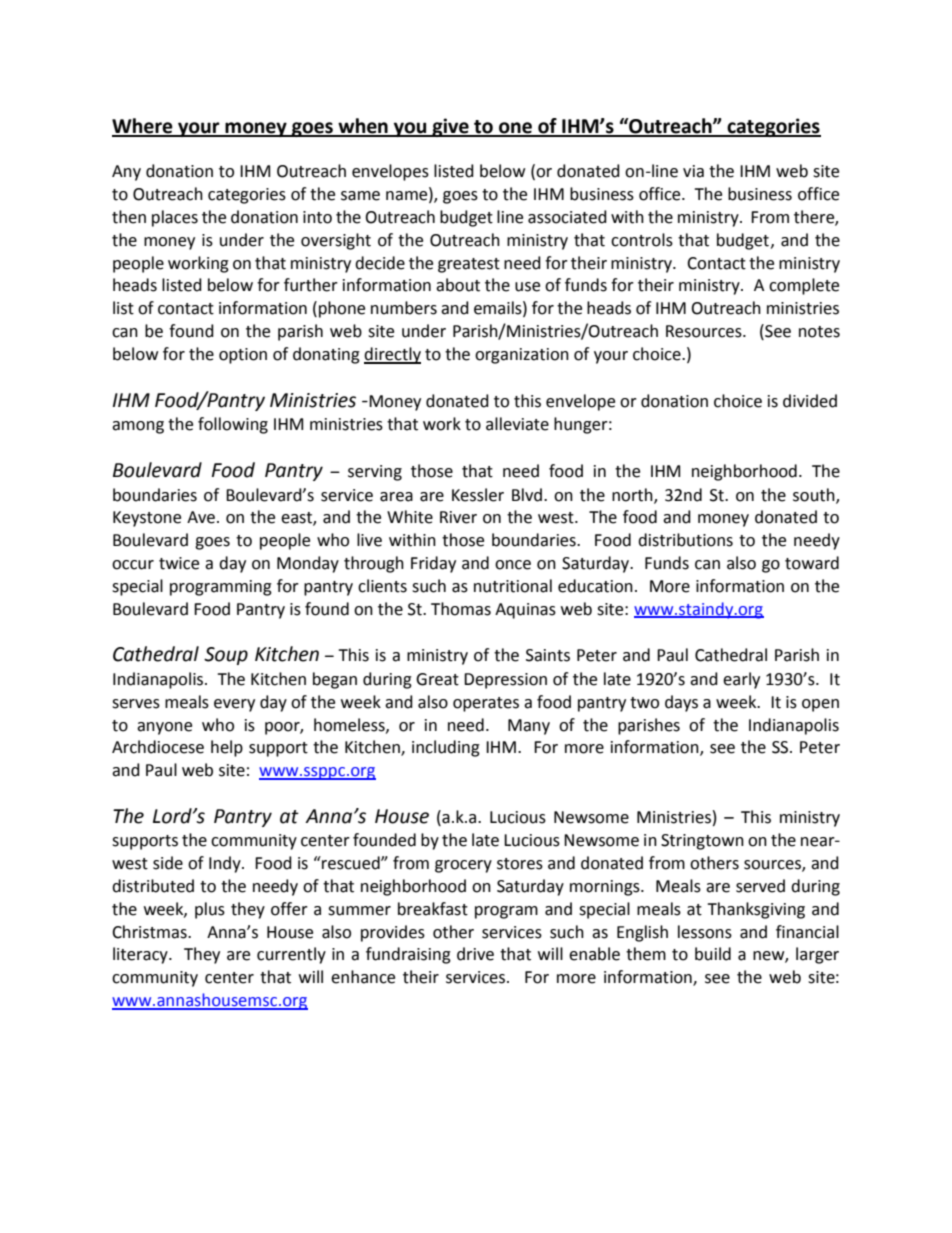  Describe the element at coordinates (210, 910) in the screenshot. I see `plus` at that location.
